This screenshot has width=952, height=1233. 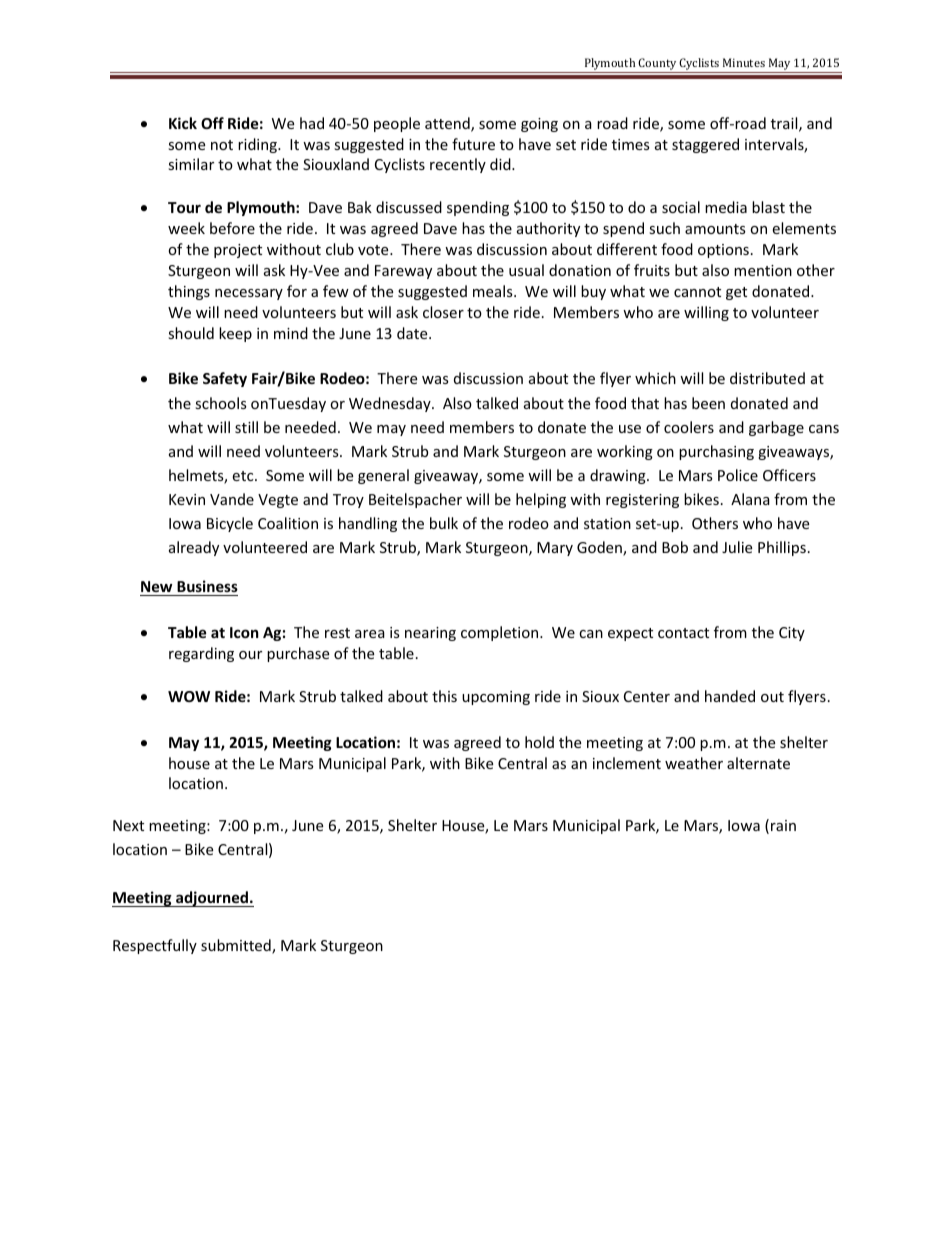 I want to click on submitted, so click(x=237, y=946).
